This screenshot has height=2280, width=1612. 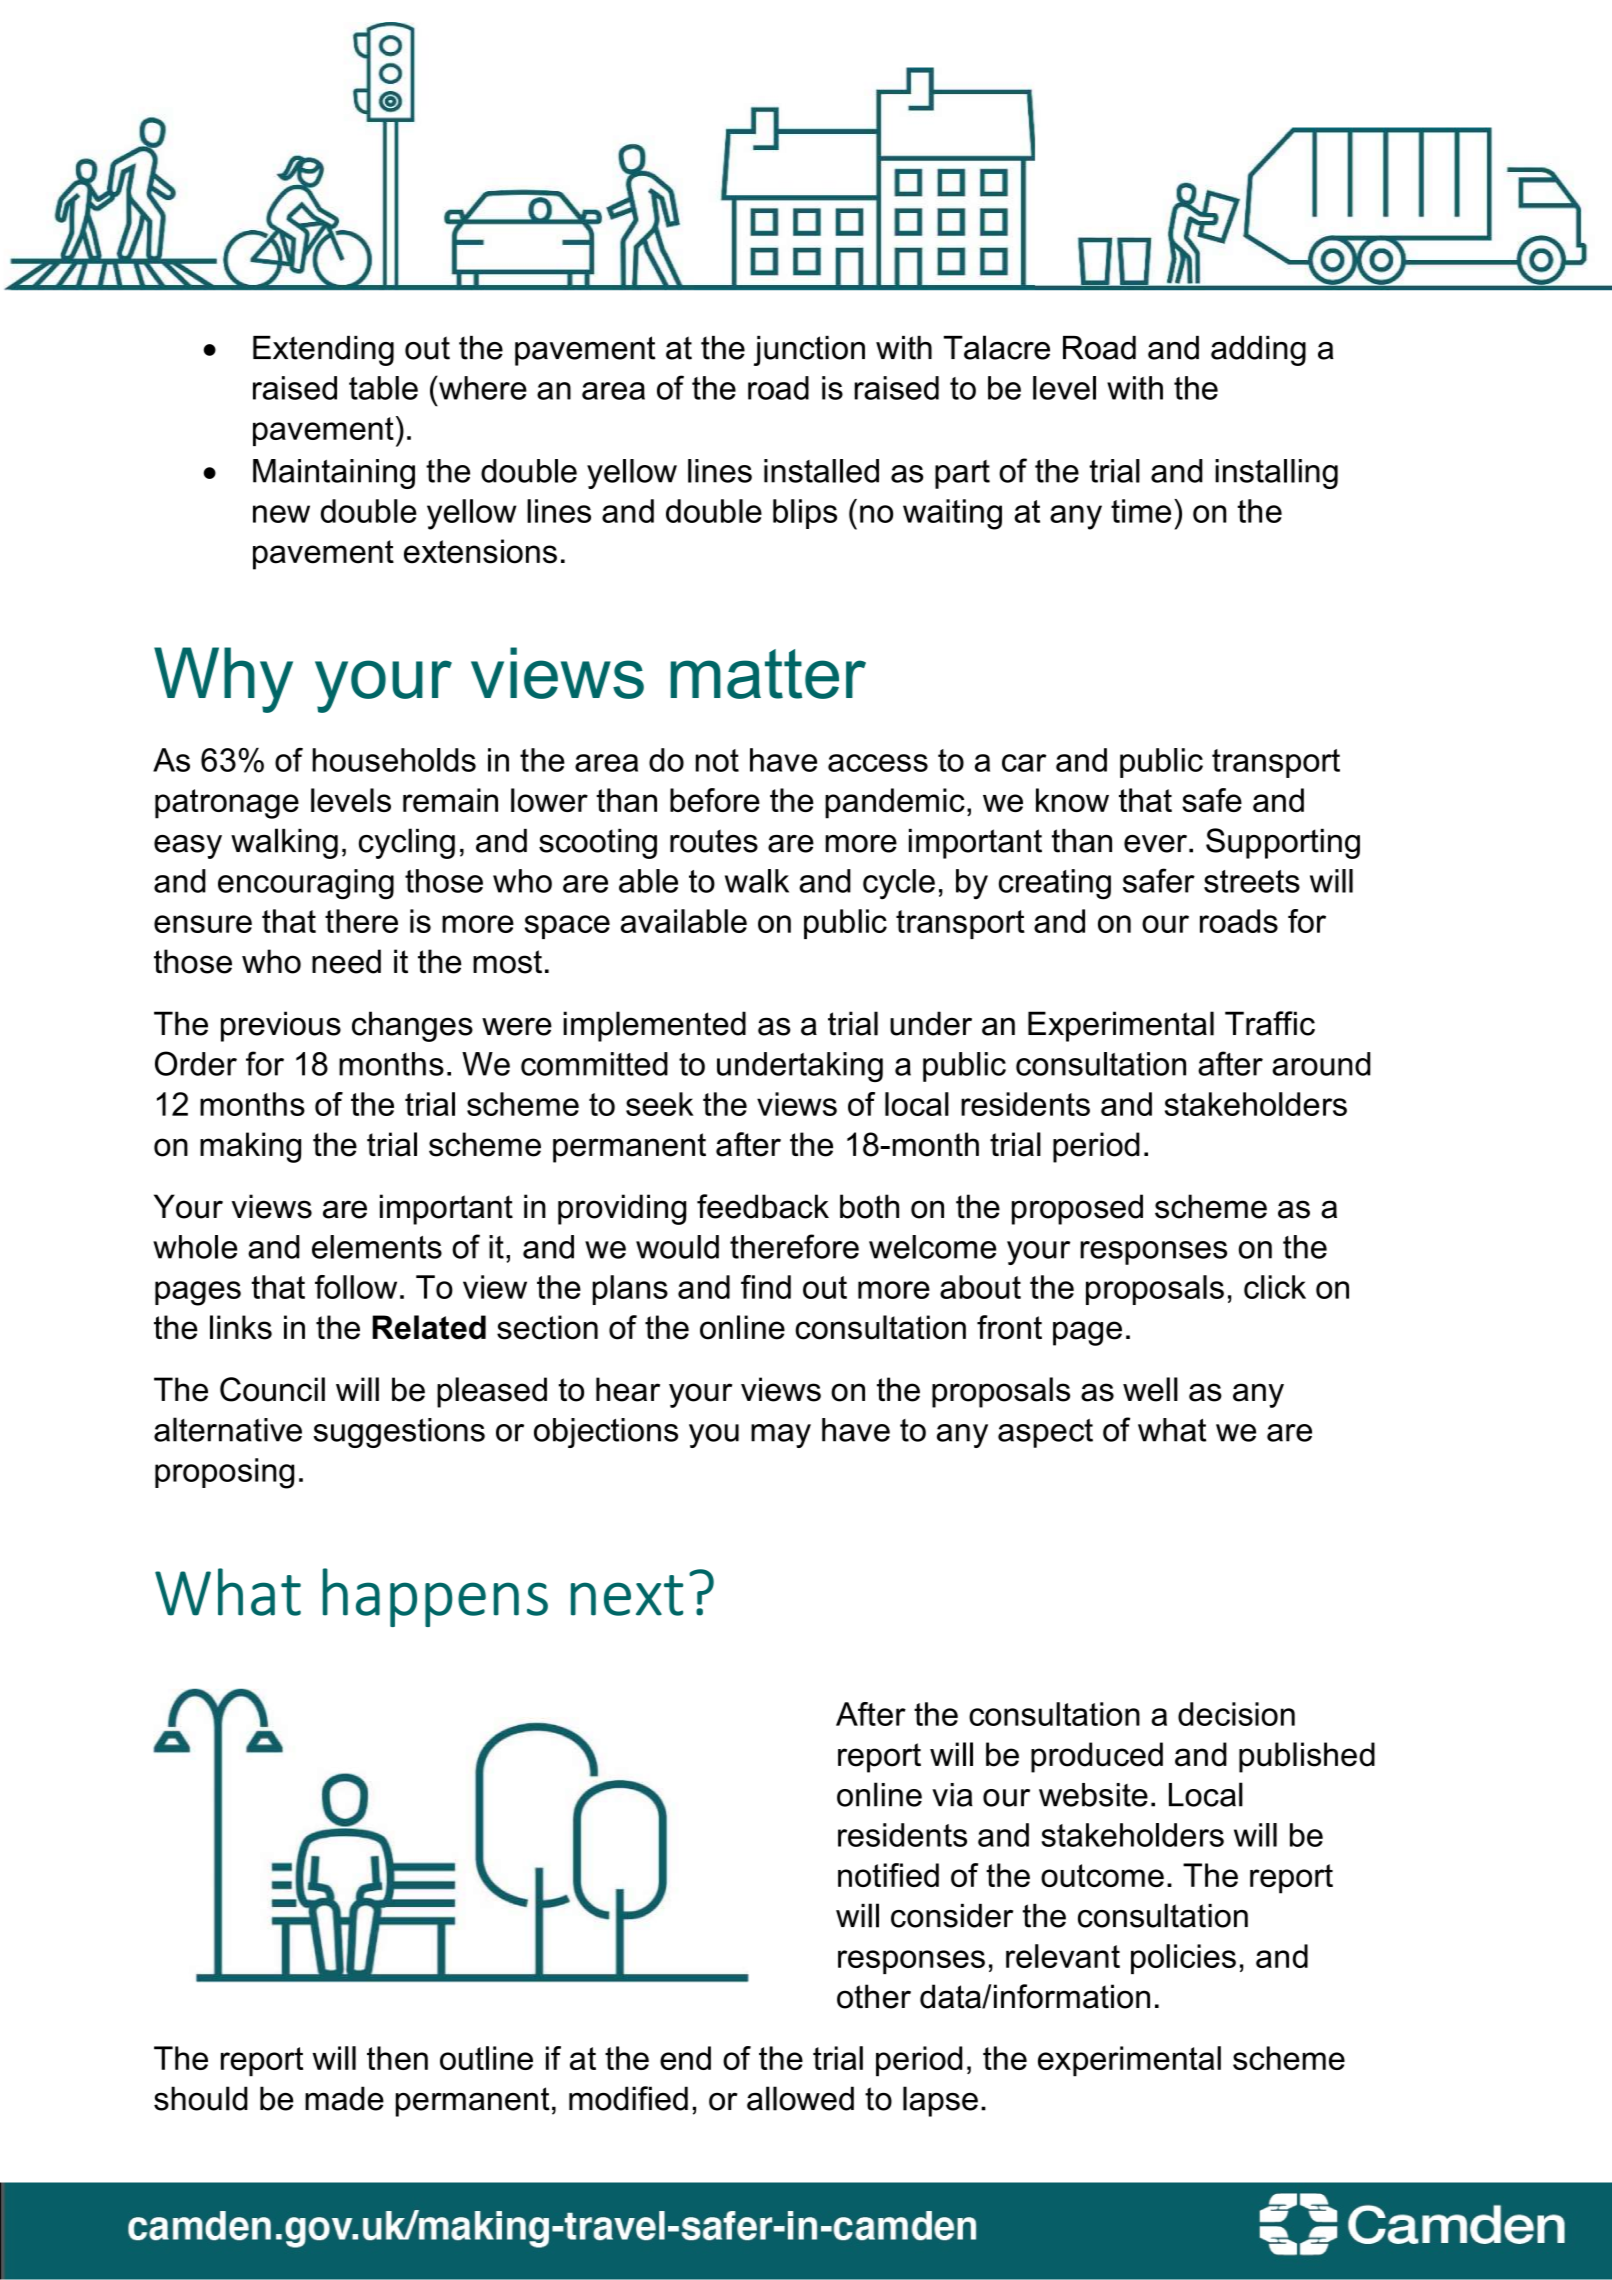 What do you see at coordinates (346, 961) in the screenshot?
I see `need` at bounding box center [346, 961].
